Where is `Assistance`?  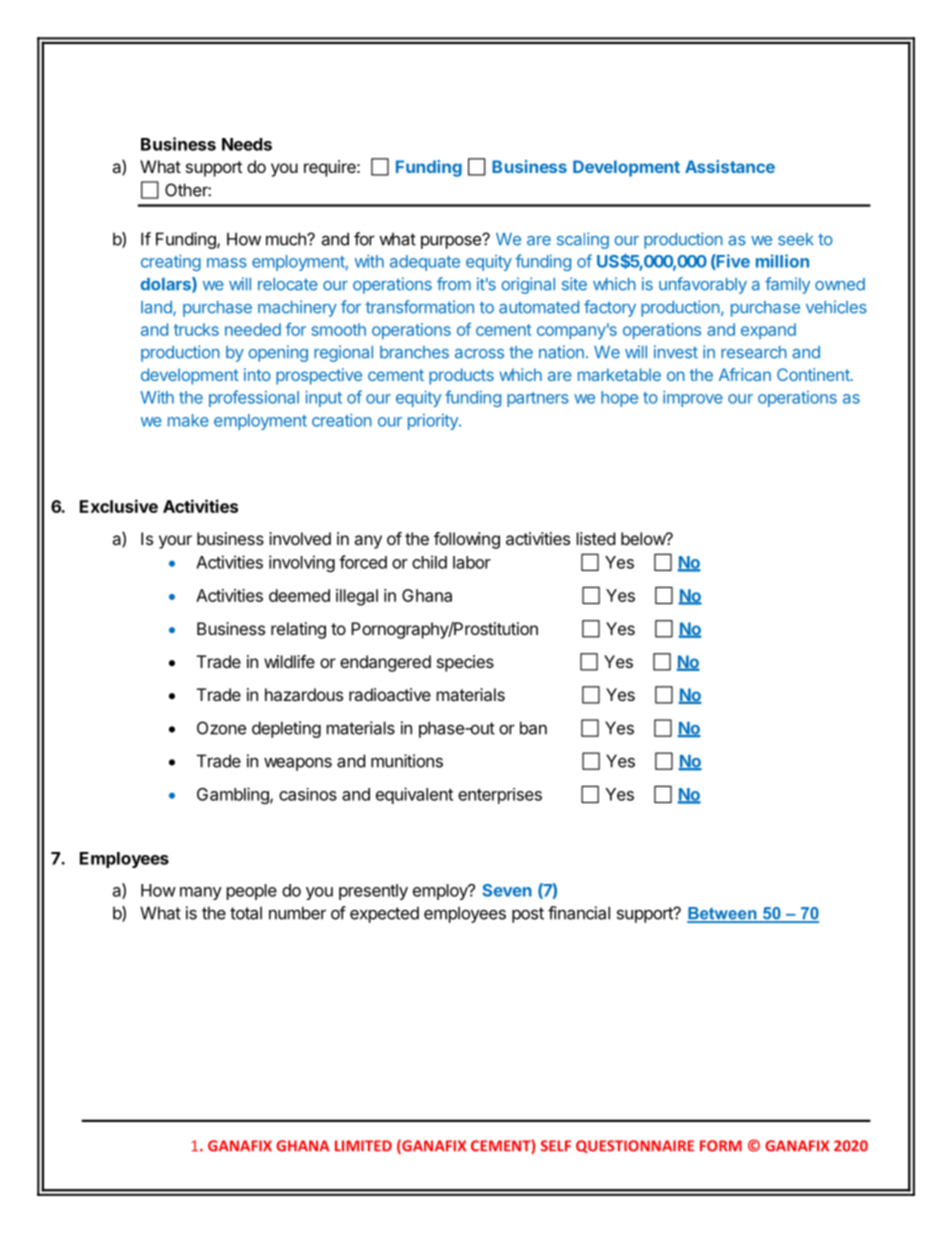 Assistance is located at coordinates (730, 166).
